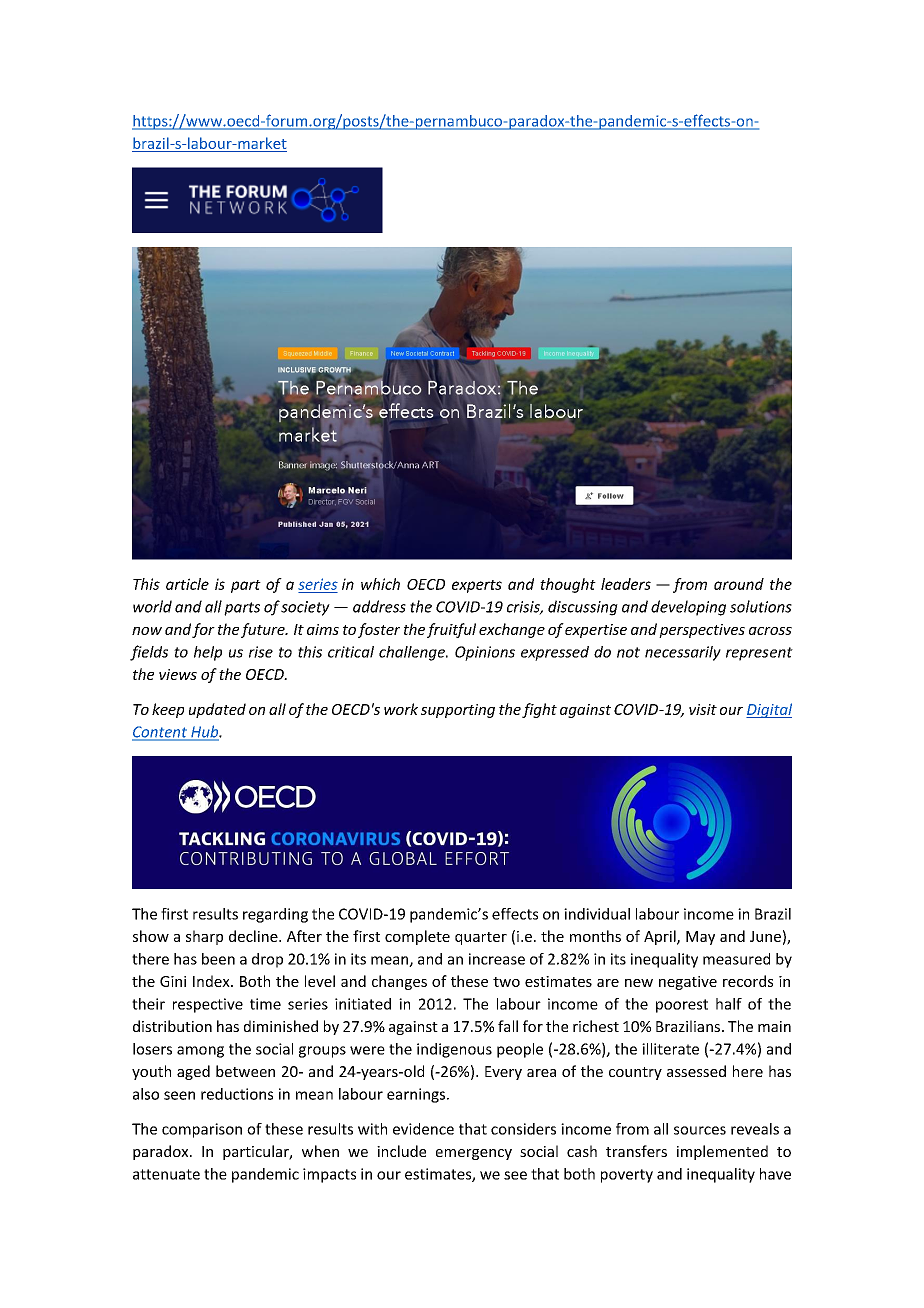 This image has width=924, height=1308. What do you see at coordinates (682, 1006) in the image?
I see `poorest` at bounding box center [682, 1006].
